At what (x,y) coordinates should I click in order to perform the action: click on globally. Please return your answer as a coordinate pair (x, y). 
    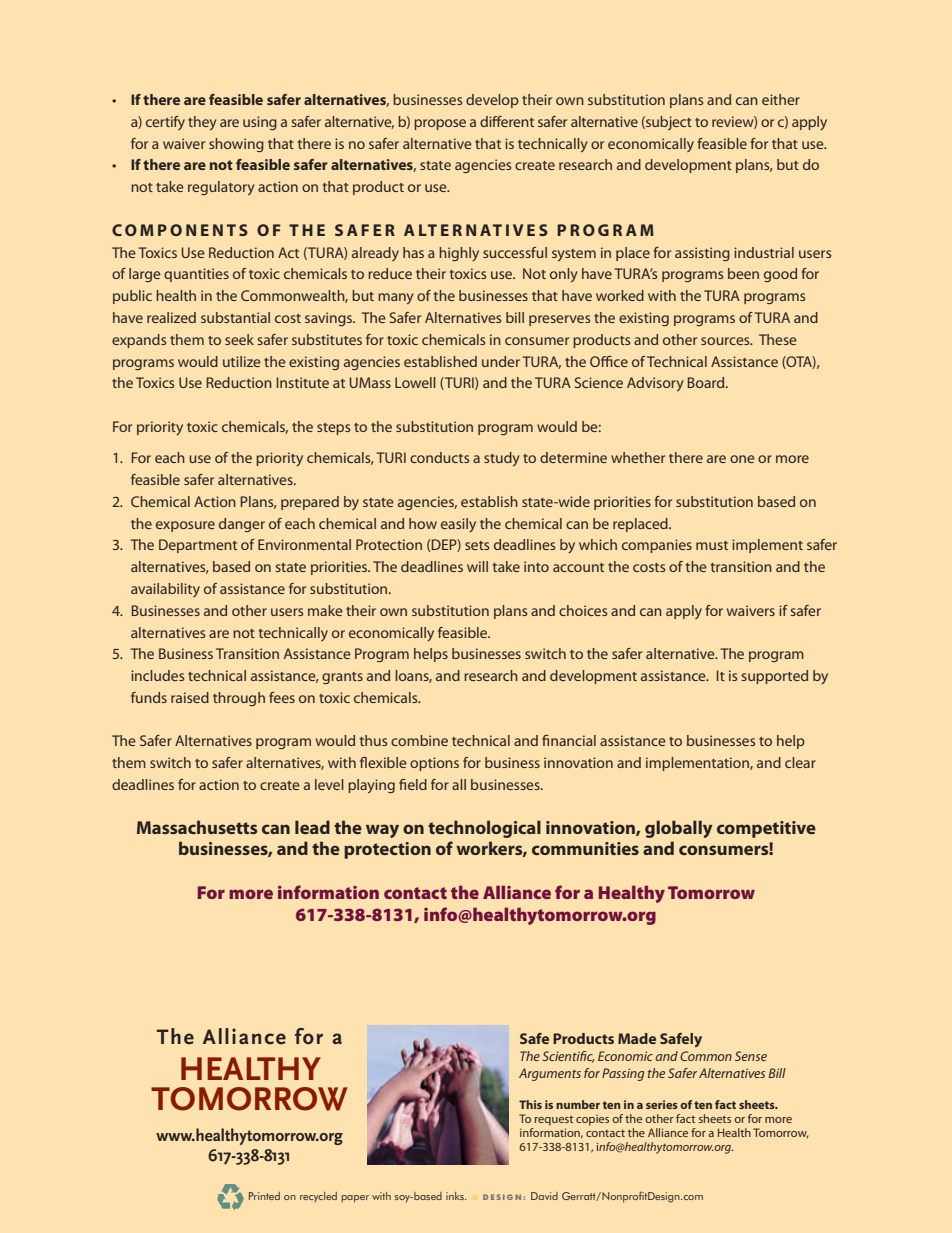
    Looking at the image, I should click on (678, 829).
